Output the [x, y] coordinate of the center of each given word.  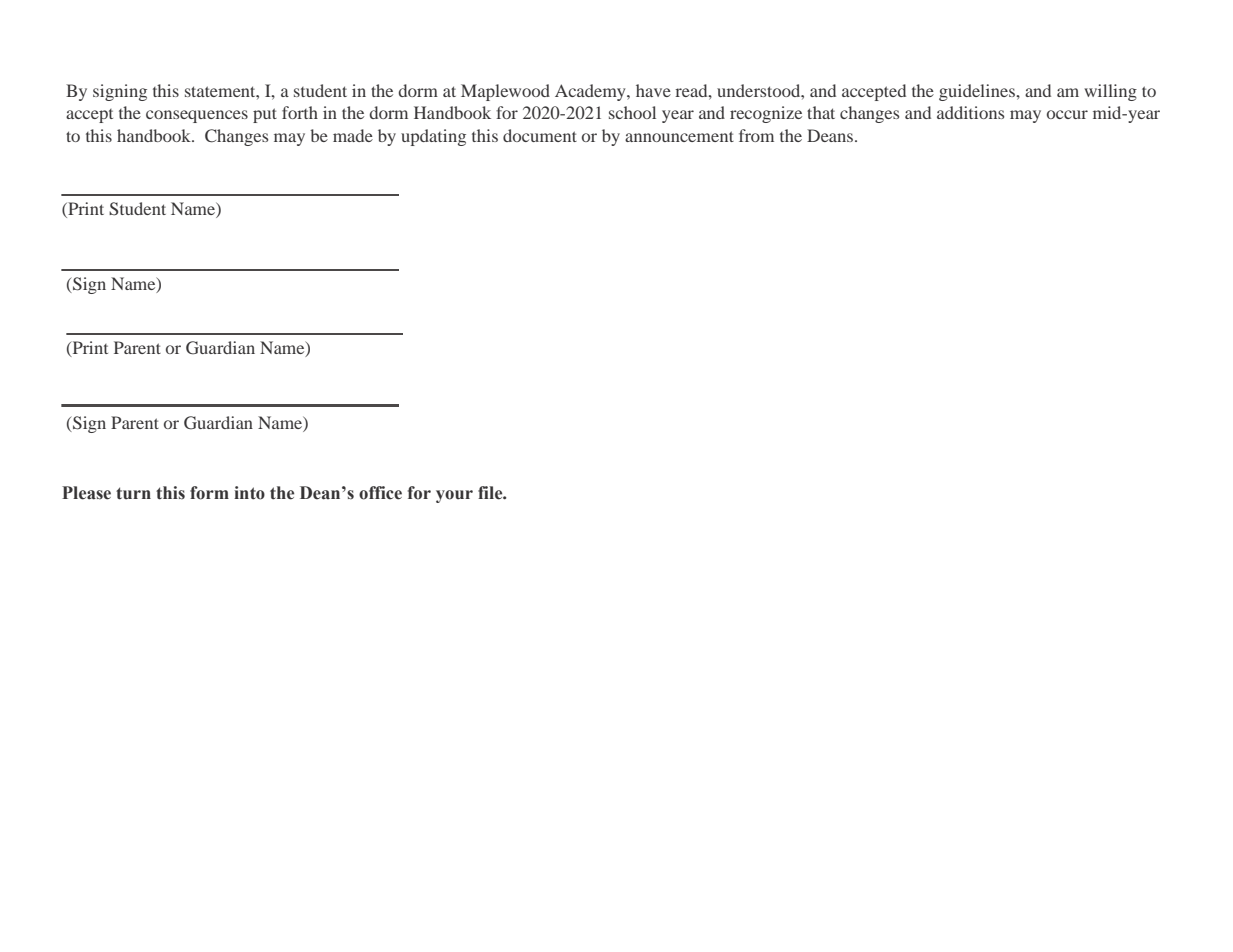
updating [433, 137]
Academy [591, 92]
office [380, 493]
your [454, 496]
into [249, 493]
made [353, 135]
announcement [679, 136]
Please [86, 493]
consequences [197, 116]
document [540, 135]
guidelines [978, 92]
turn [133, 493]
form [209, 493]
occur [1067, 114]
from [756, 135]
